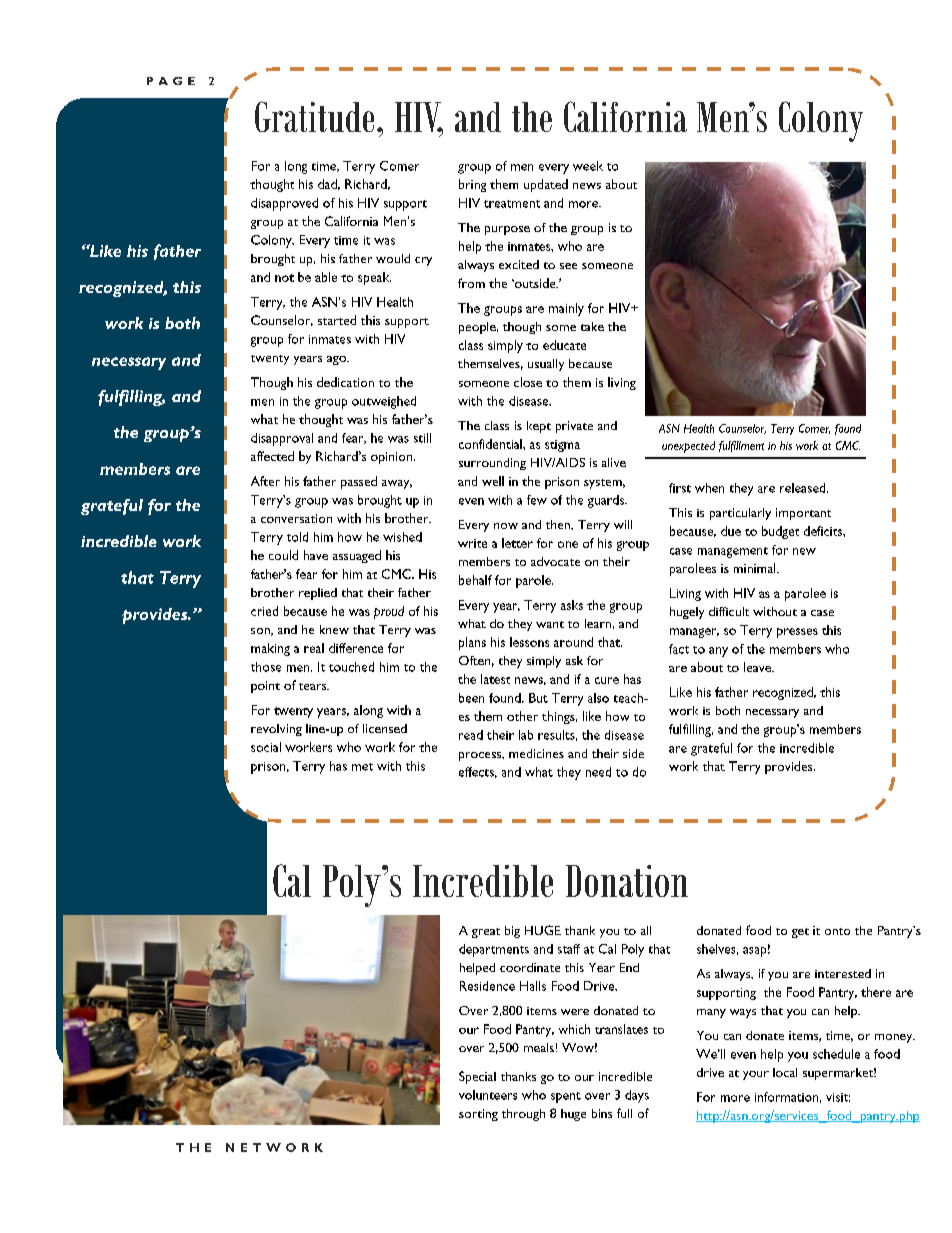 The height and width of the screenshot is (1233, 952). What do you see at coordinates (837, 931) in the screenshot?
I see `onto` at bounding box center [837, 931].
